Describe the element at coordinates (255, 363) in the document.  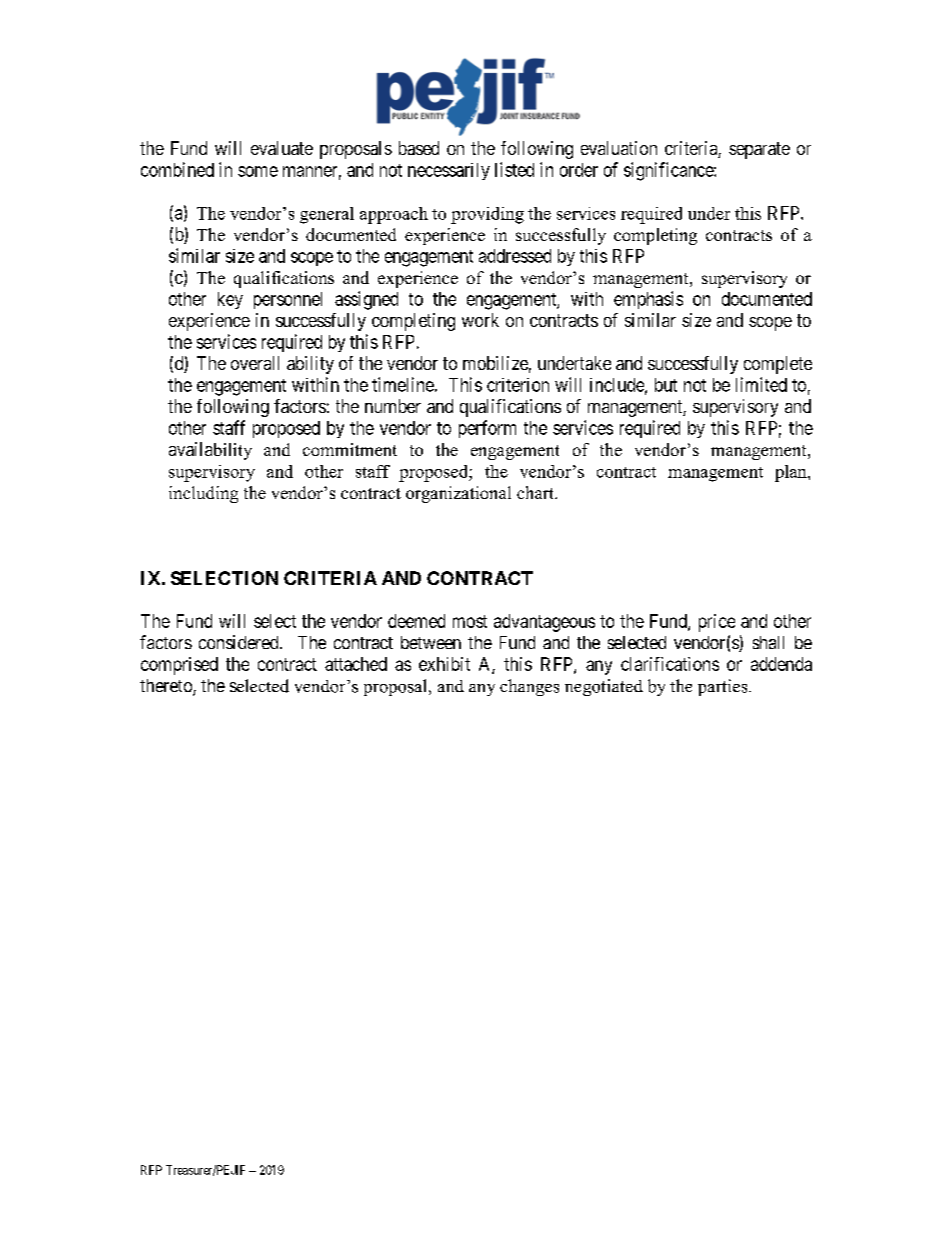
I see `overall` at that location.
